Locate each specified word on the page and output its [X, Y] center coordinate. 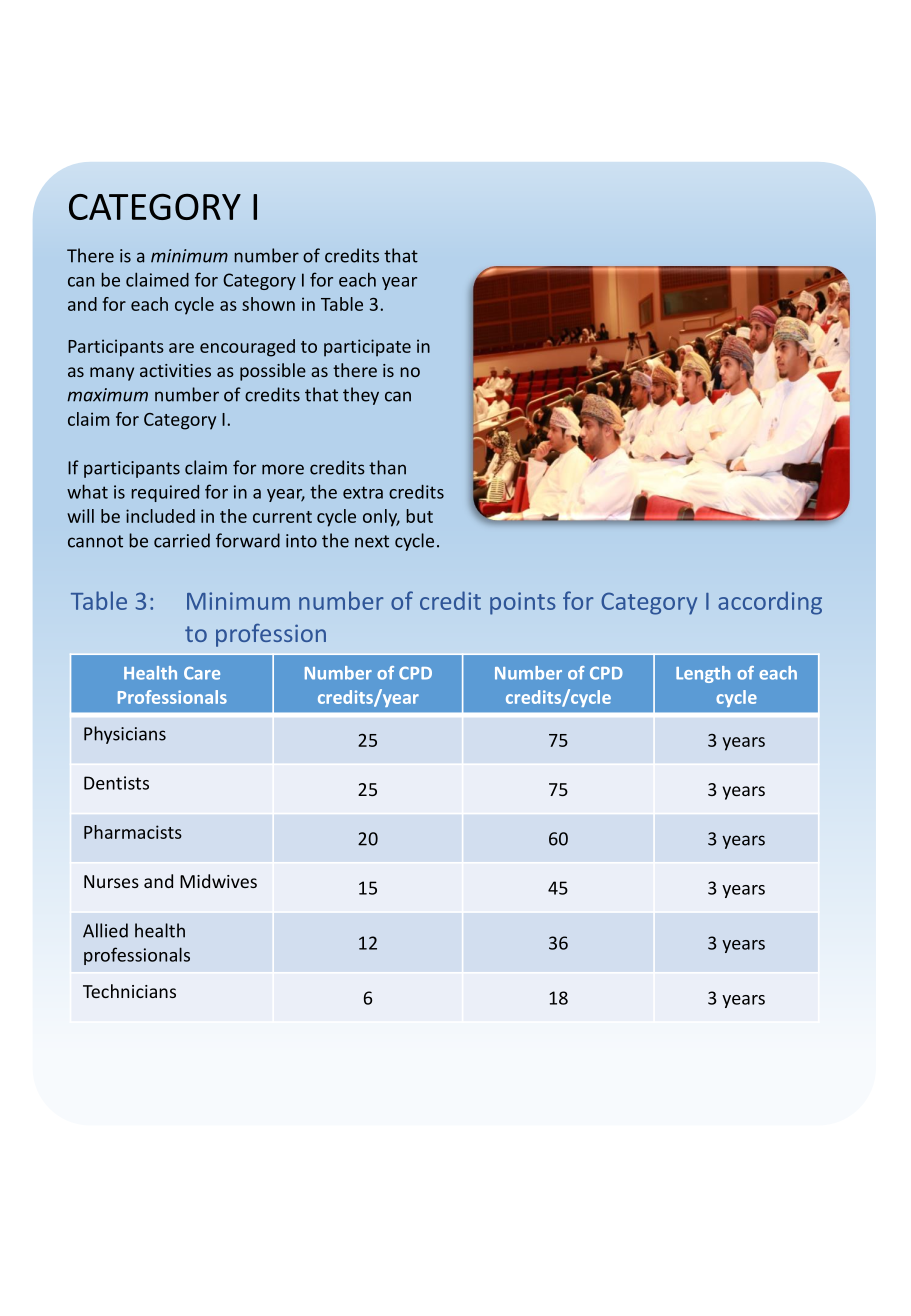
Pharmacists [133, 832]
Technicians [129, 991]
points [523, 603]
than [387, 467]
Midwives [218, 881]
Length [703, 674]
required [165, 493]
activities [175, 370]
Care [202, 673]
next [372, 541]
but [419, 516]
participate [367, 348]
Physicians [125, 735]
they [361, 396]
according [770, 603]
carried [182, 540]
